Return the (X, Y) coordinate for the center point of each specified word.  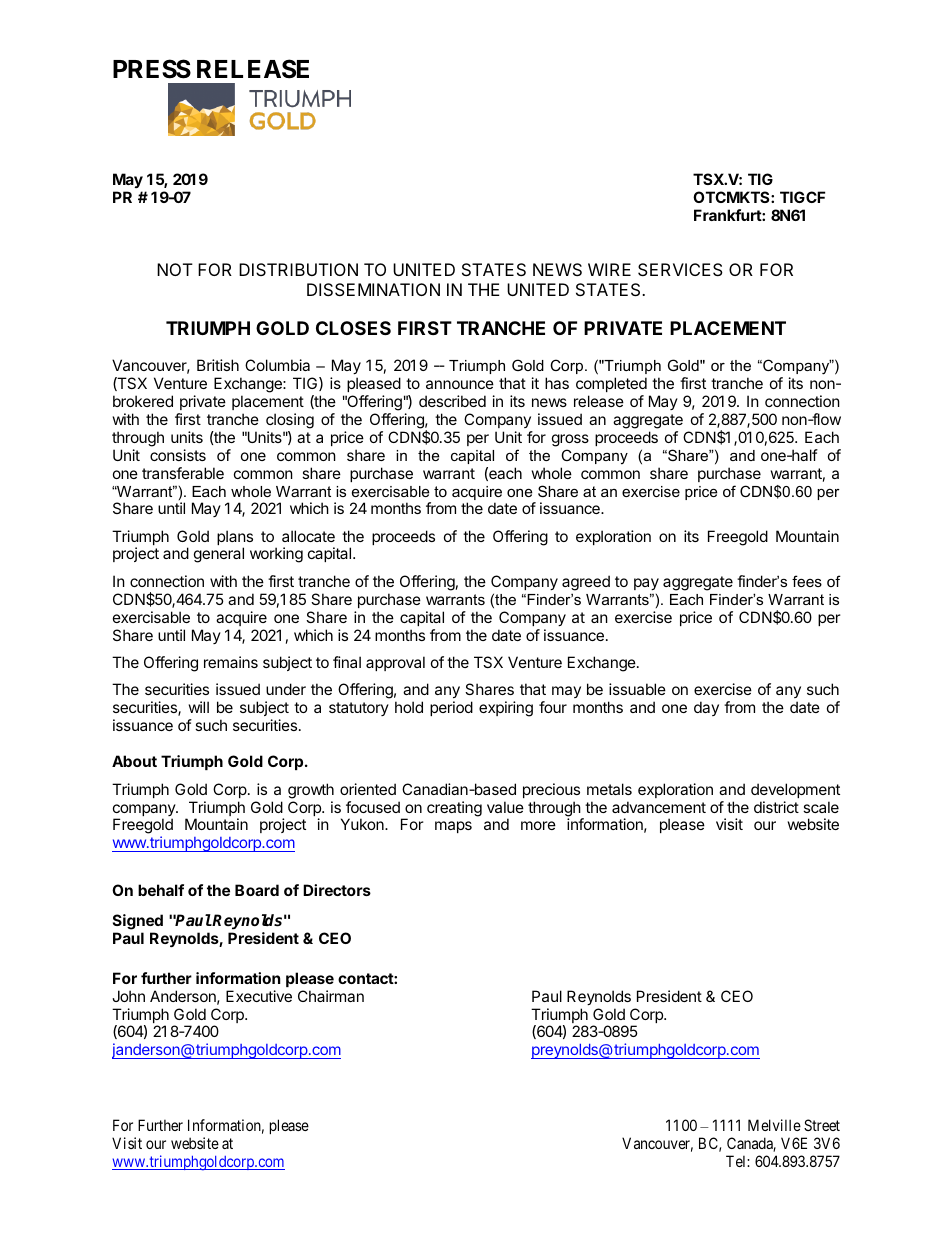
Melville (774, 1125)
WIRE (609, 269)
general (219, 555)
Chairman (331, 996)
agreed (586, 583)
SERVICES (680, 269)
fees (807, 581)
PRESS (152, 69)
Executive (259, 996)
